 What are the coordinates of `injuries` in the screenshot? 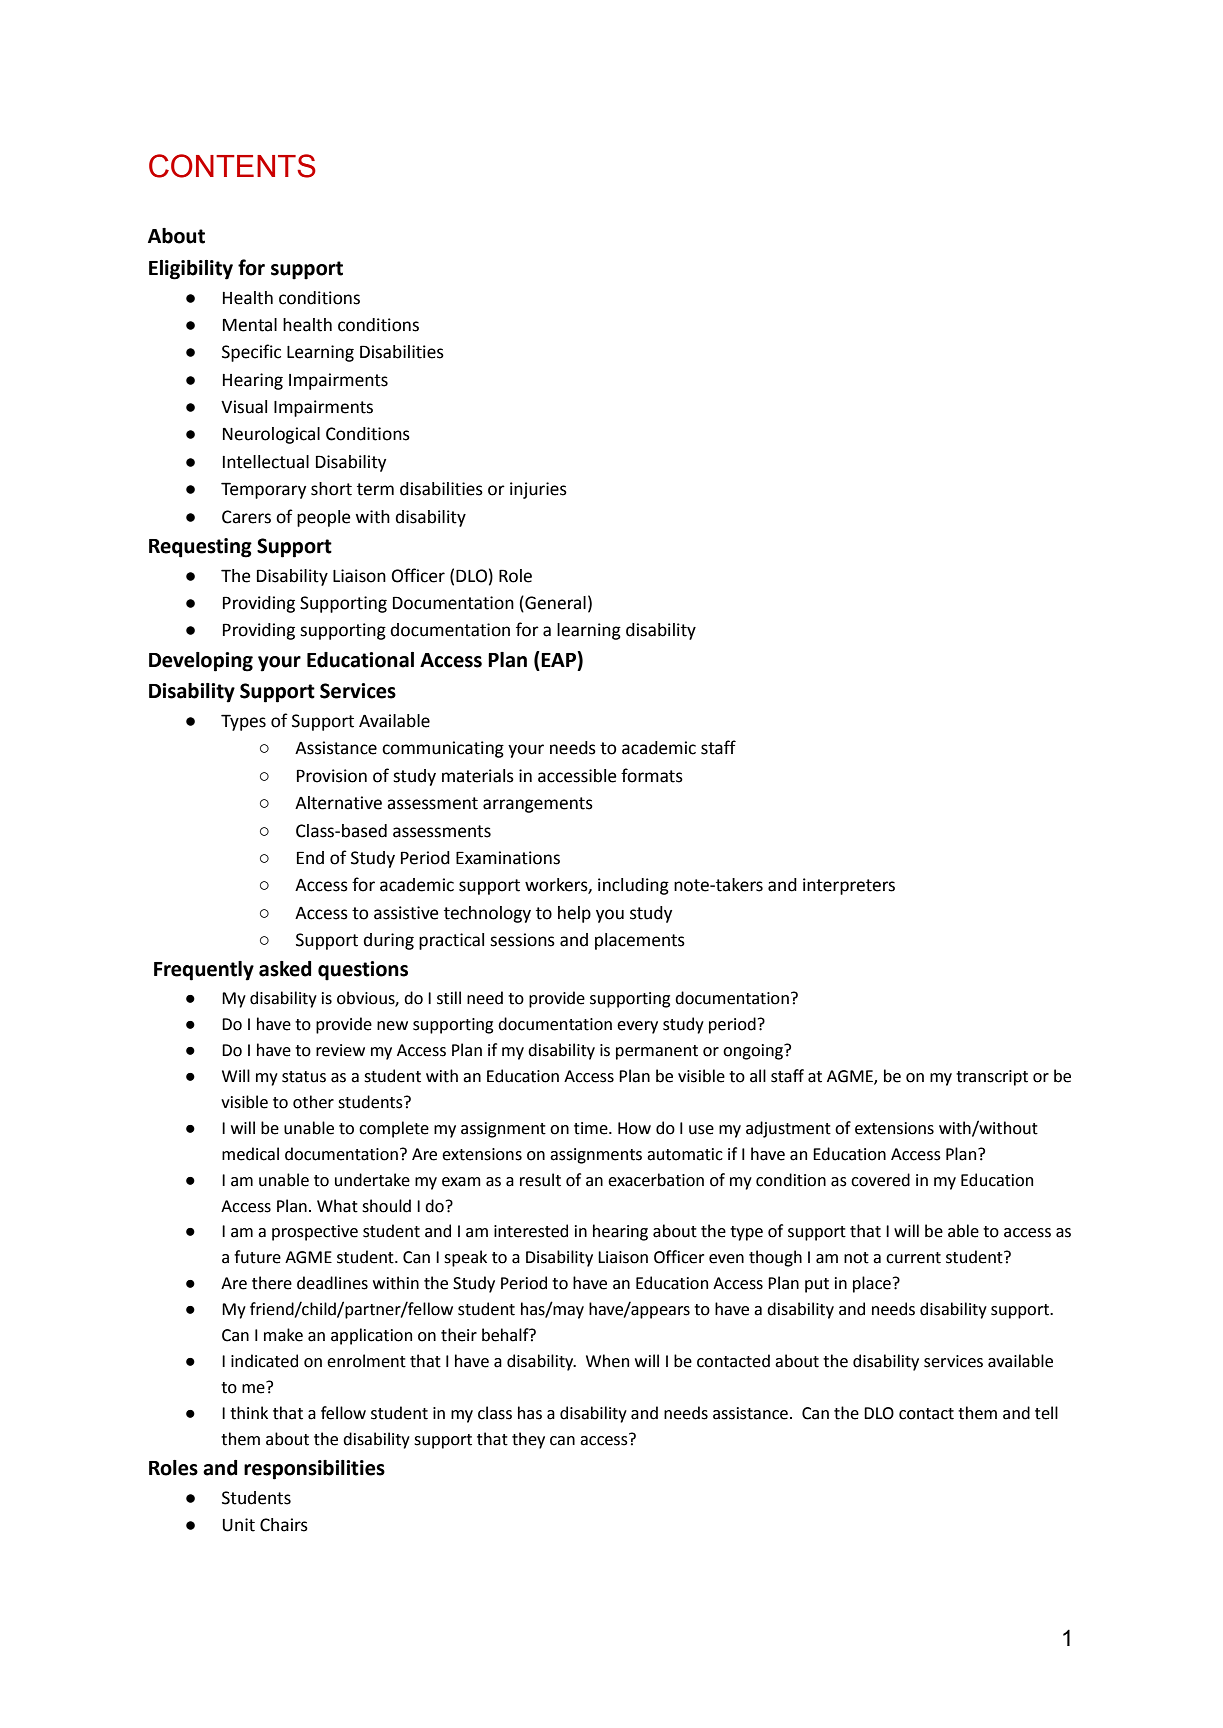 It's located at (538, 490).
